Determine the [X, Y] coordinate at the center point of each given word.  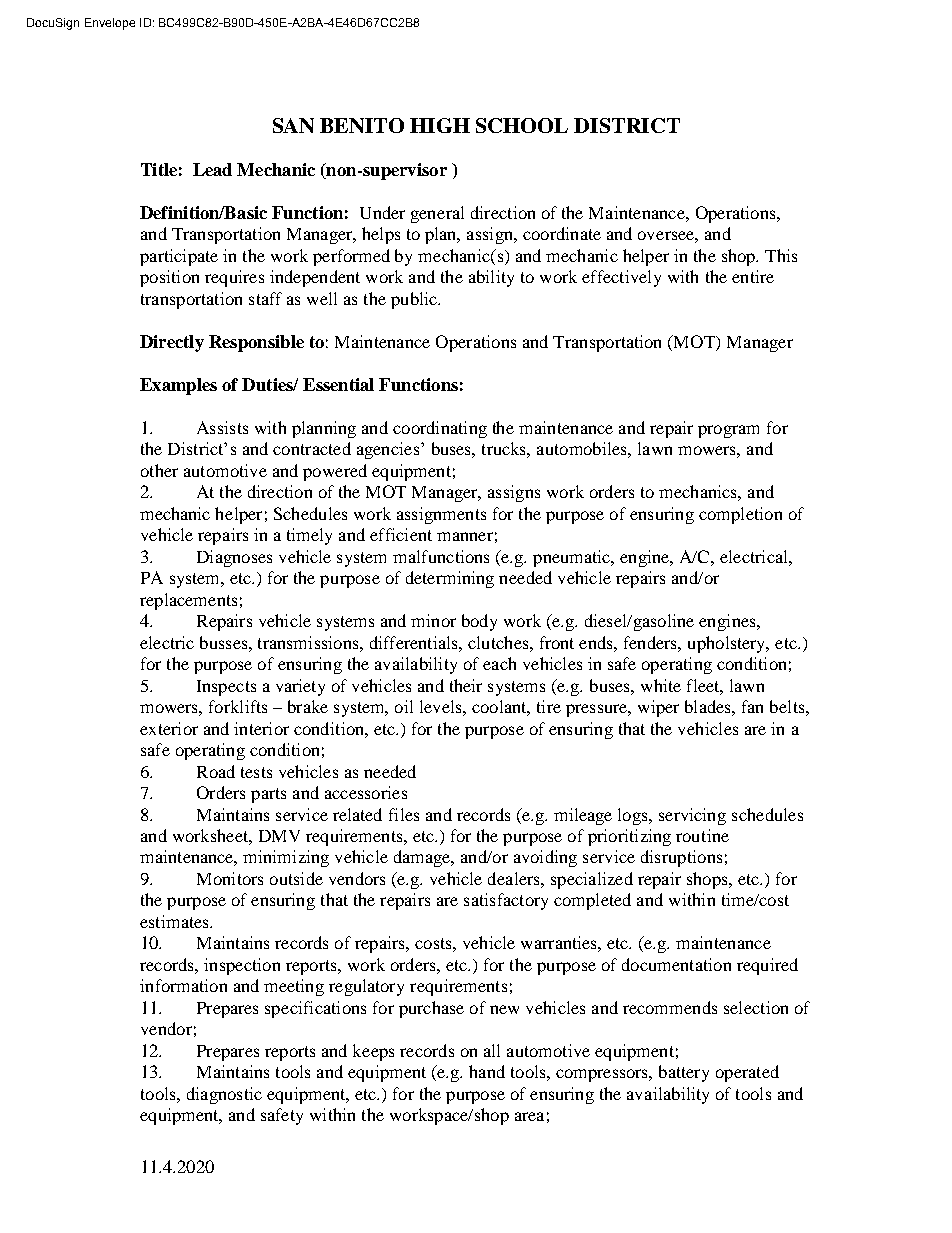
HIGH [440, 125]
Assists [222, 427]
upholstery [728, 644]
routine [702, 835]
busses [225, 642]
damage [423, 858]
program [728, 431]
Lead [212, 169]
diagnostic [224, 1095]
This [781, 255]
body [479, 622]
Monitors [230, 878]
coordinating [440, 429]
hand [487, 1071]
